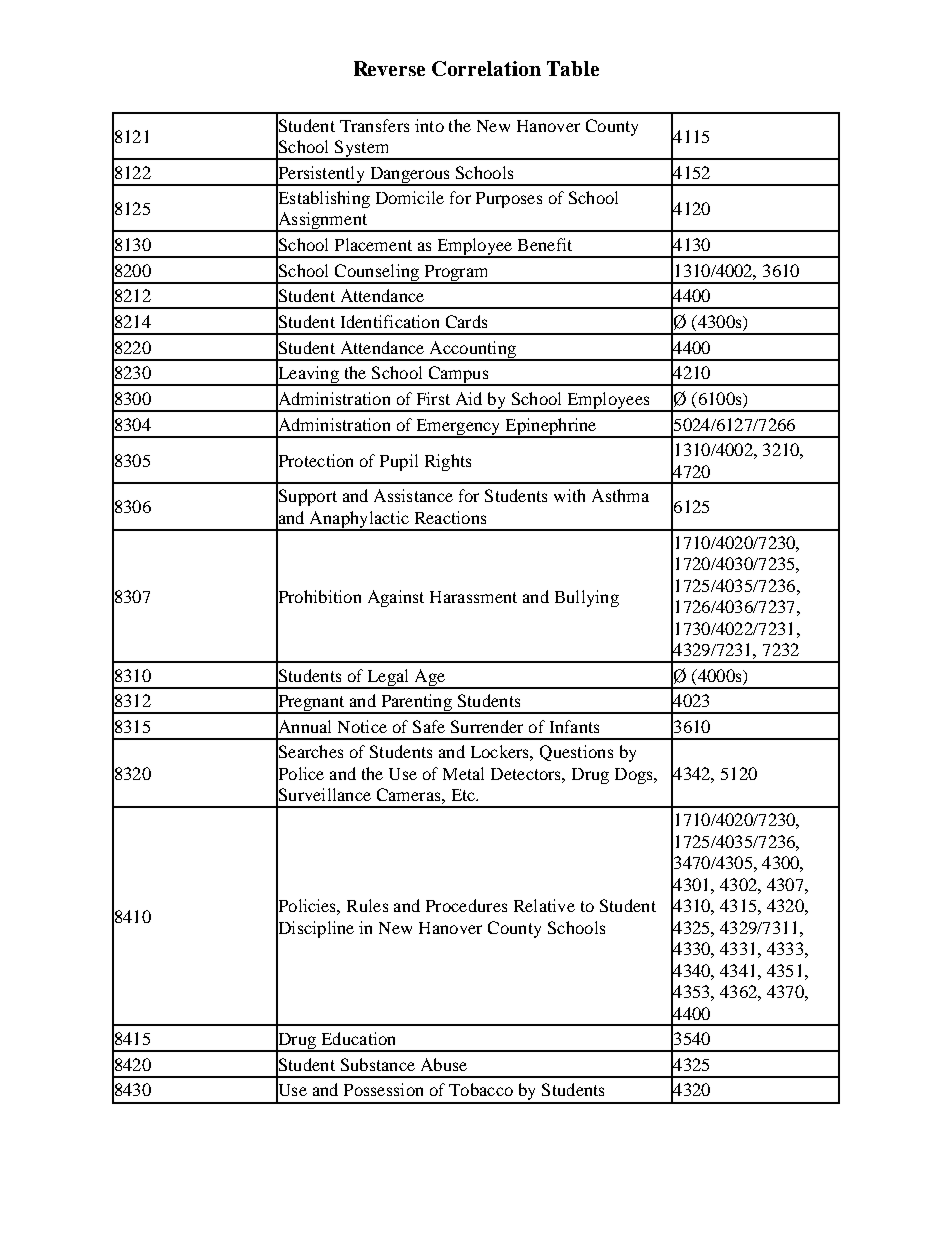  I want to click on Relative, so click(544, 905).
